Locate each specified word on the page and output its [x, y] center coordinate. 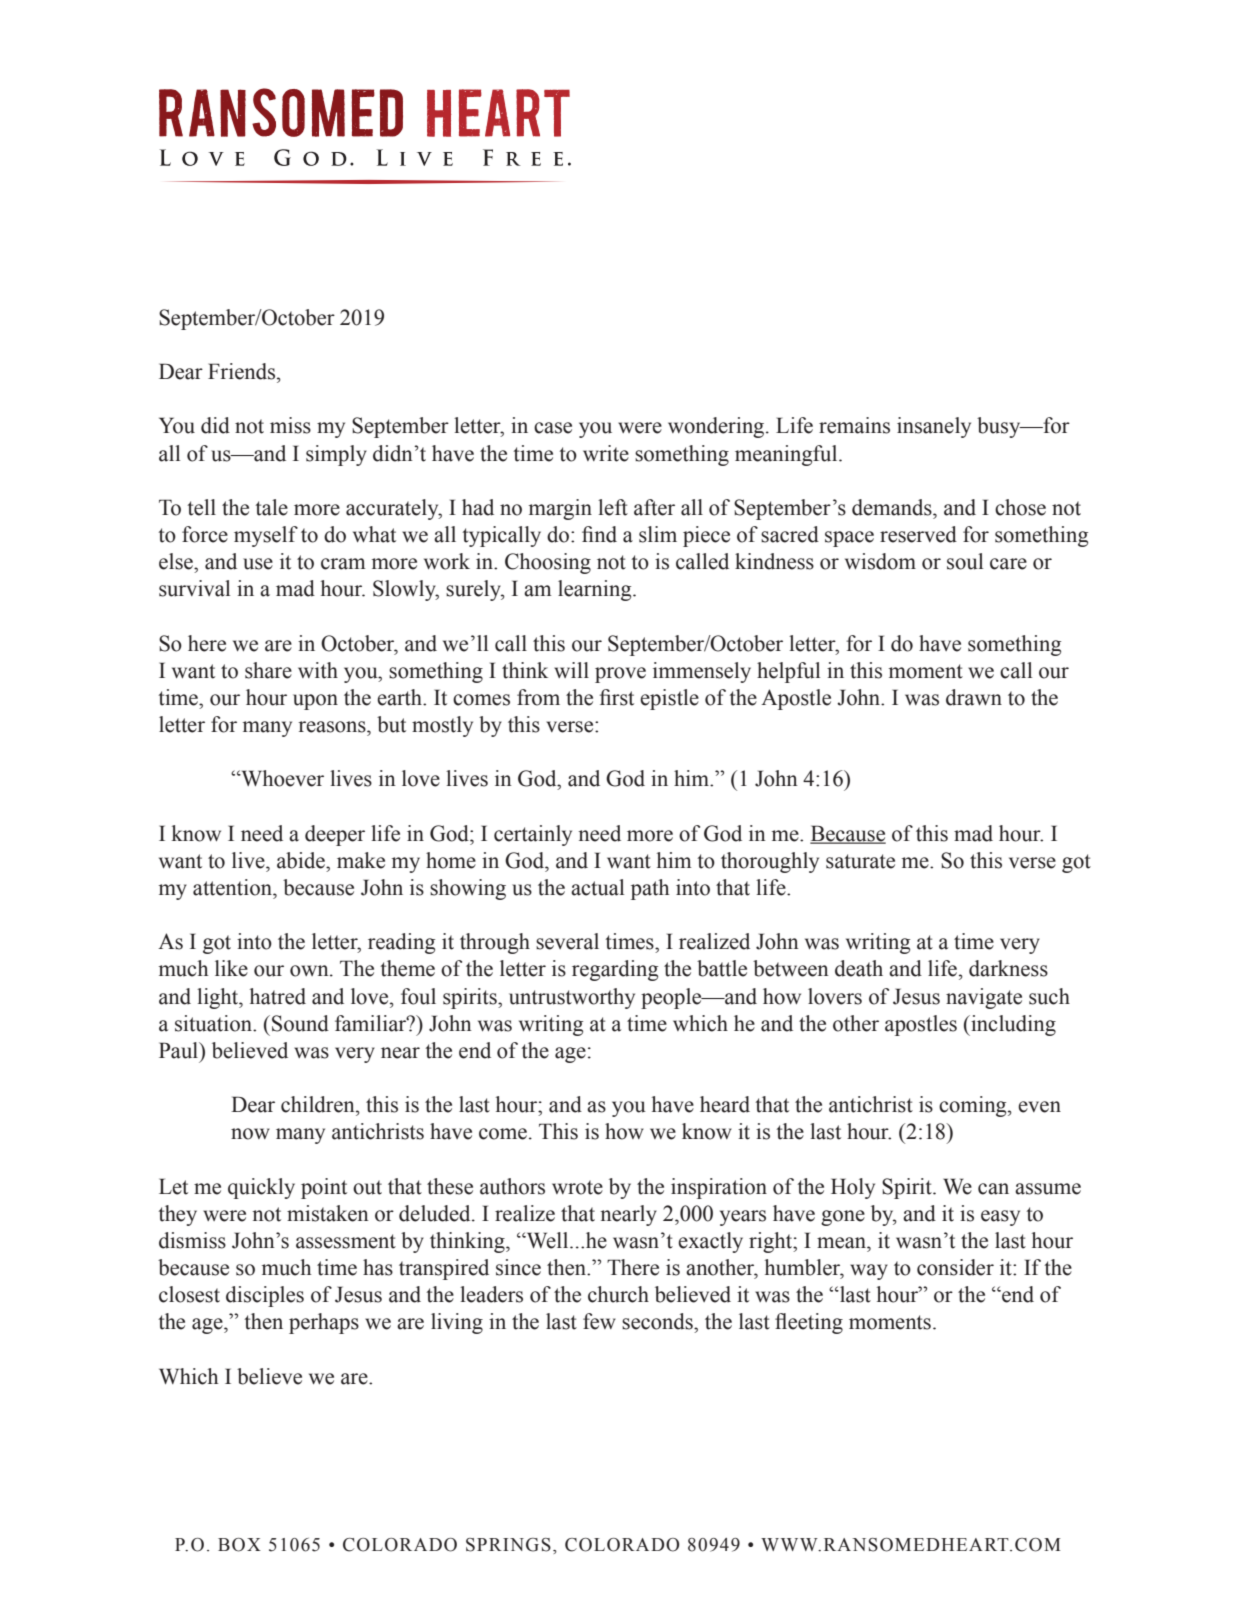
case [553, 428]
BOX [239, 1545]
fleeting [809, 1323]
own [310, 971]
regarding [615, 970]
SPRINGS [508, 1545]
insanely [934, 427]
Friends [243, 371]
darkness [1008, 968]
